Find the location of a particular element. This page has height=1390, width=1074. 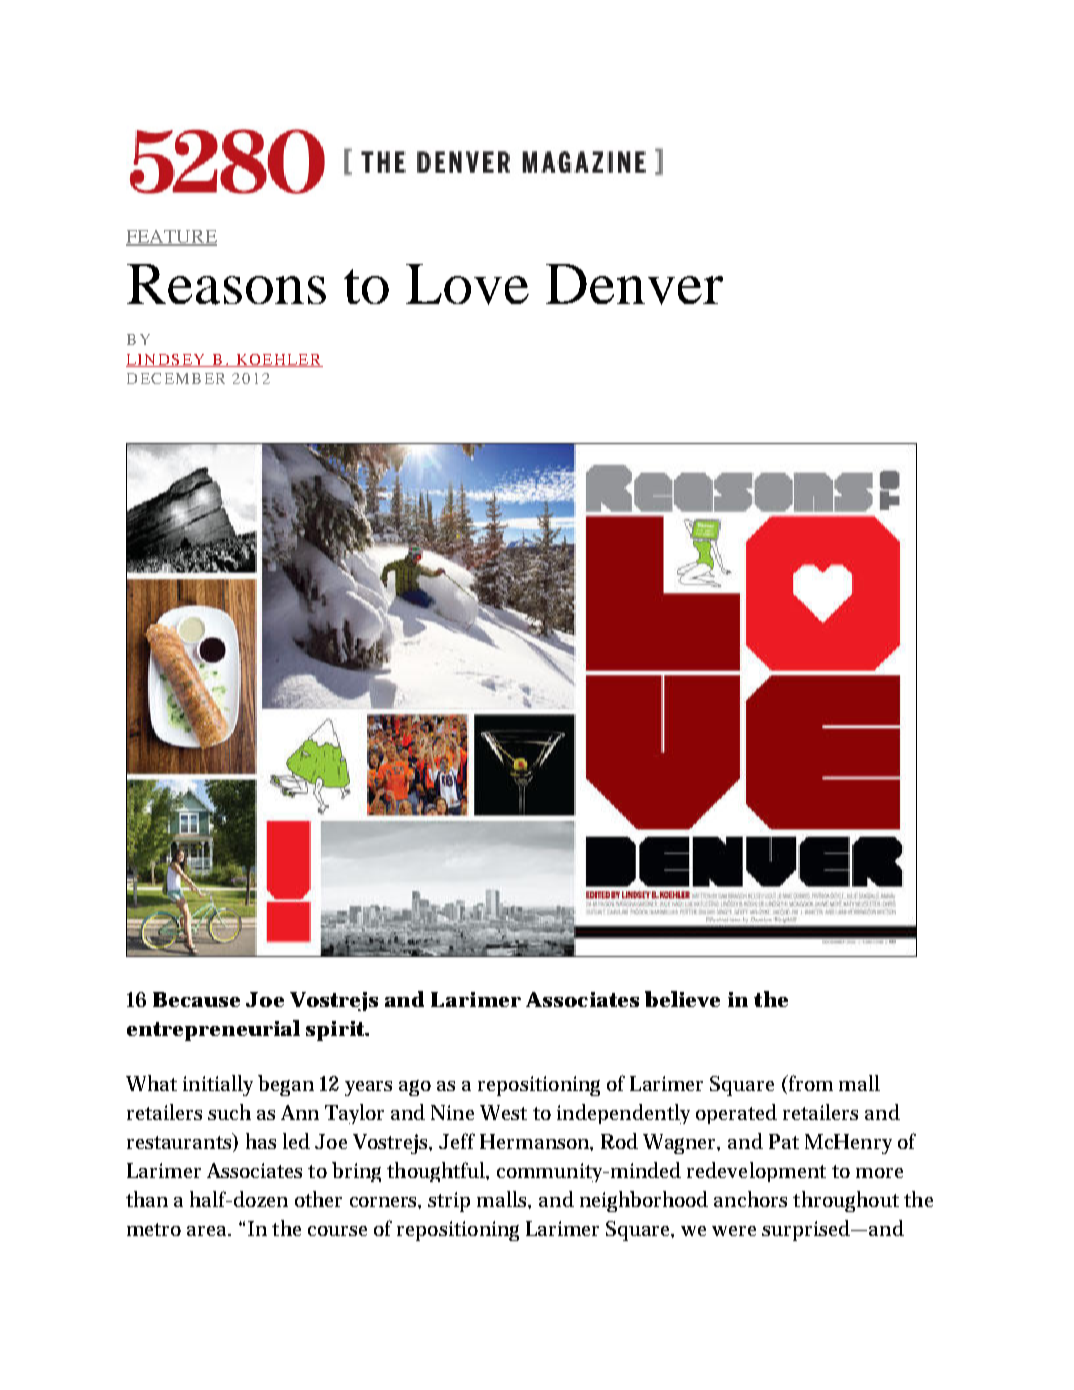

Denver is located at coordinates (634, 284).
